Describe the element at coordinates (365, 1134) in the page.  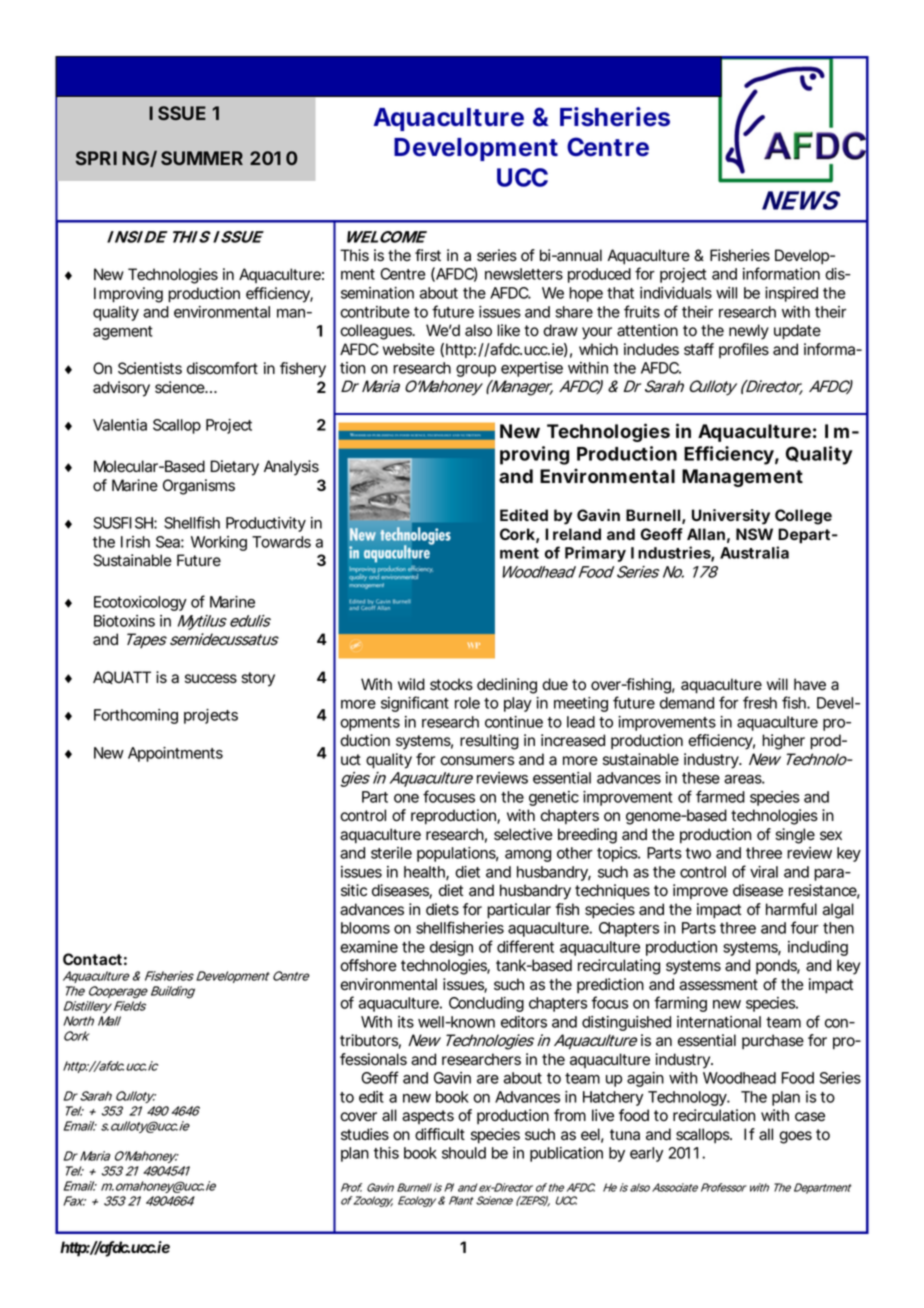
I see `studies` at that location.
